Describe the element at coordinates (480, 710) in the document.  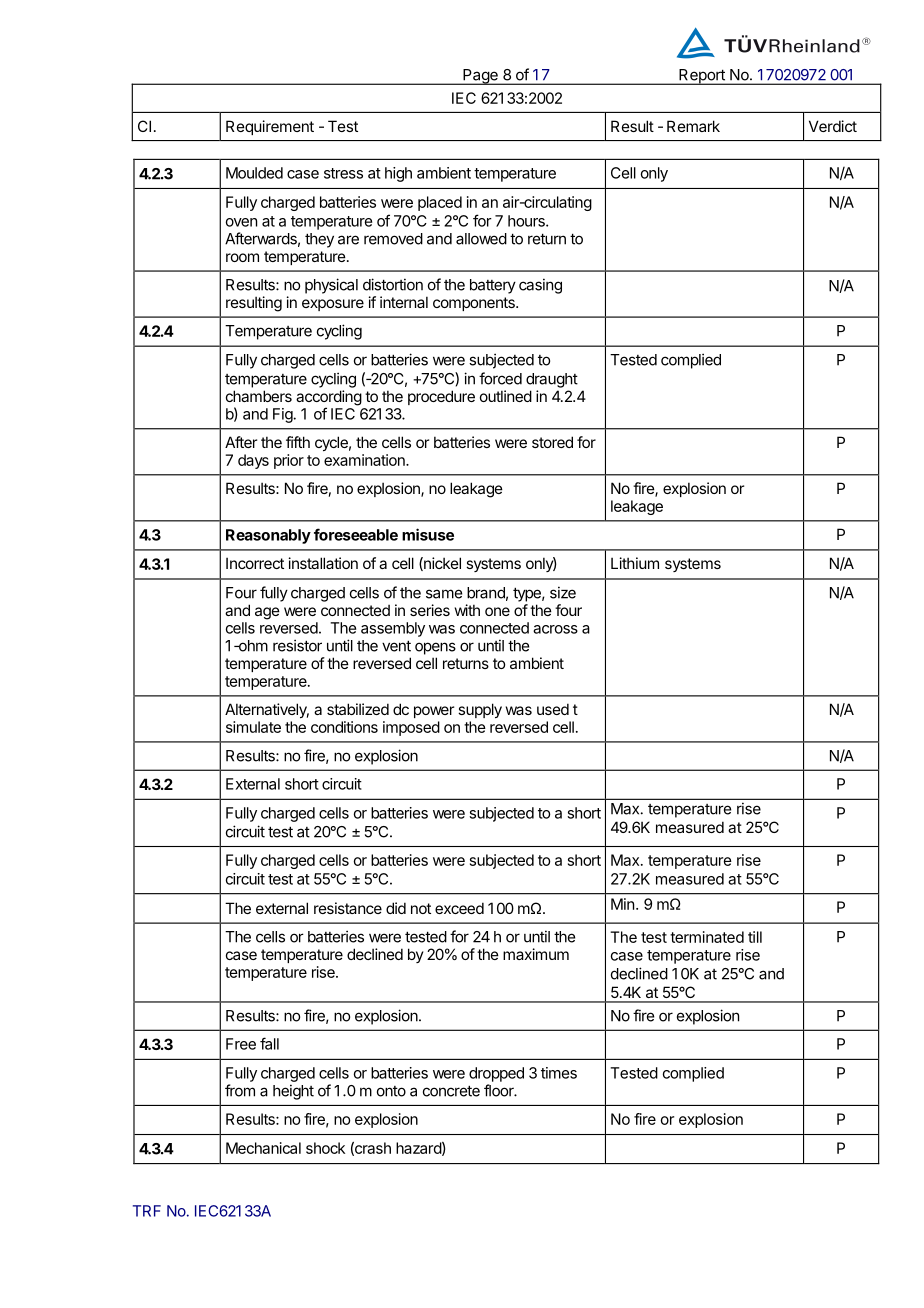
I see `supply` at that location.
